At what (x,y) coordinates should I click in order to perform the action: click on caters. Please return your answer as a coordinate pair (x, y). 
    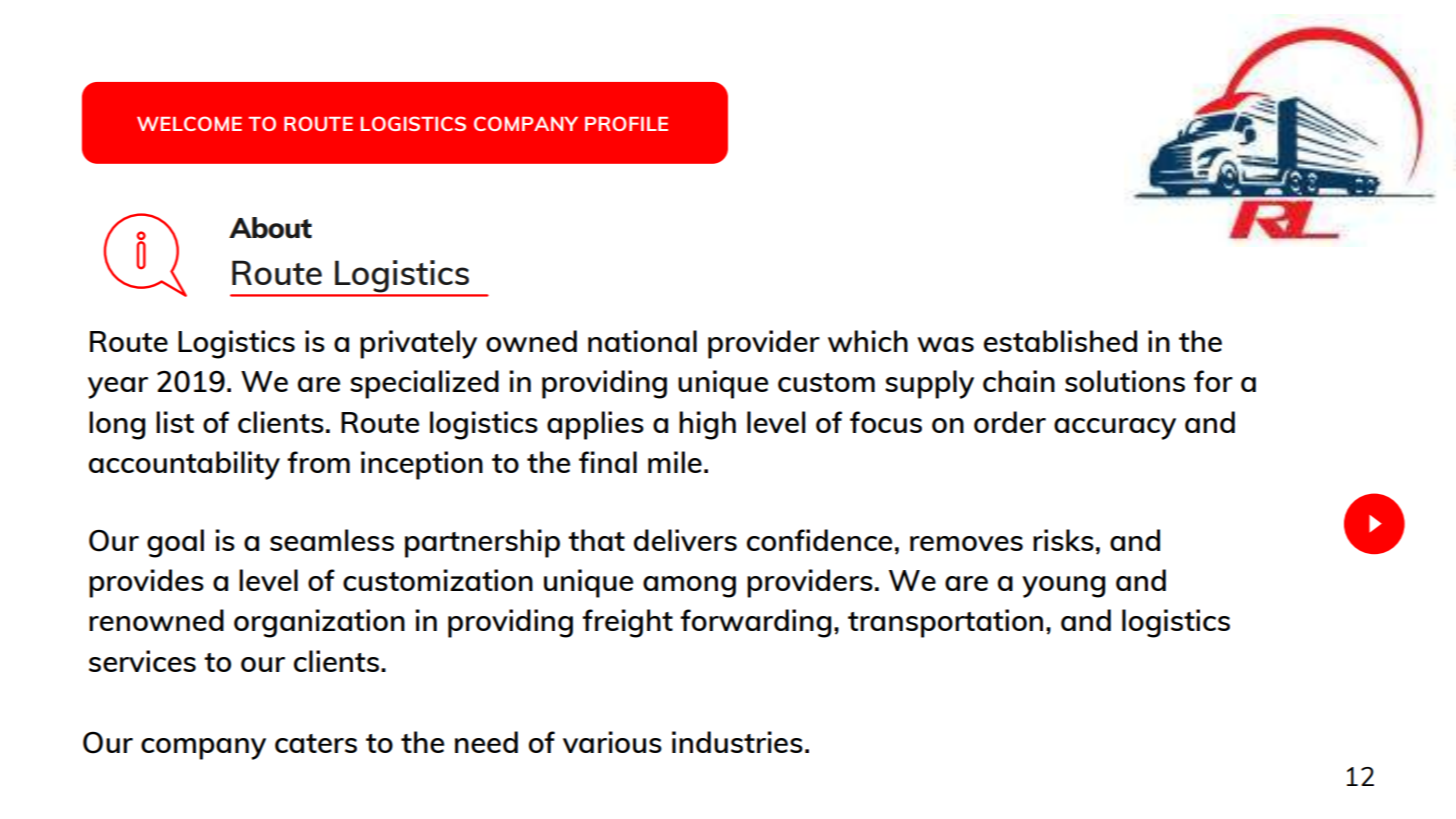
    Looking at the image, I should click on (316, 743).
